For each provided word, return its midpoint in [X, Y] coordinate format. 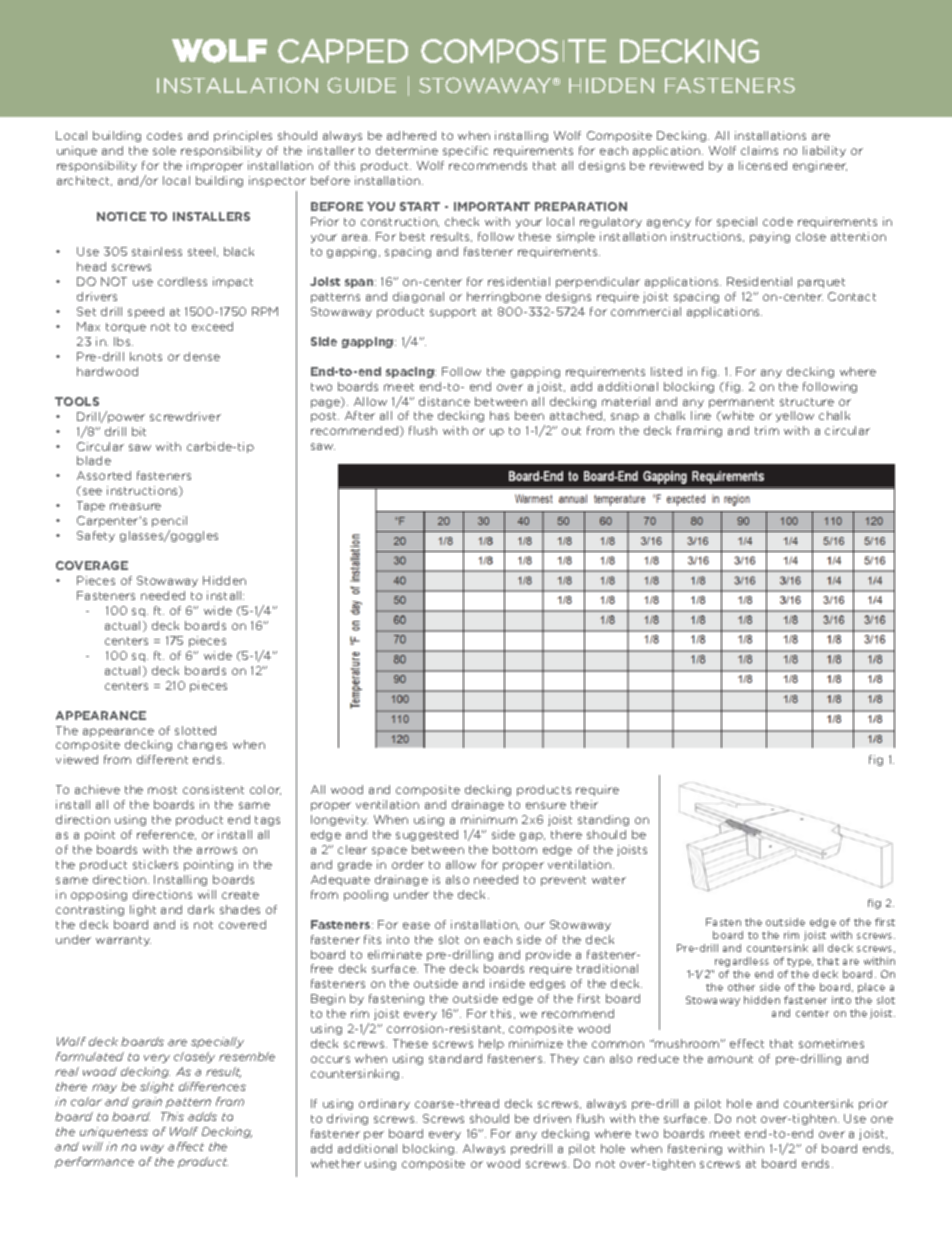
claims [759, 150]
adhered [411, 135]
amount [730, 1059]
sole [164, 150]
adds [202, 1116]
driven [552, 1118]
